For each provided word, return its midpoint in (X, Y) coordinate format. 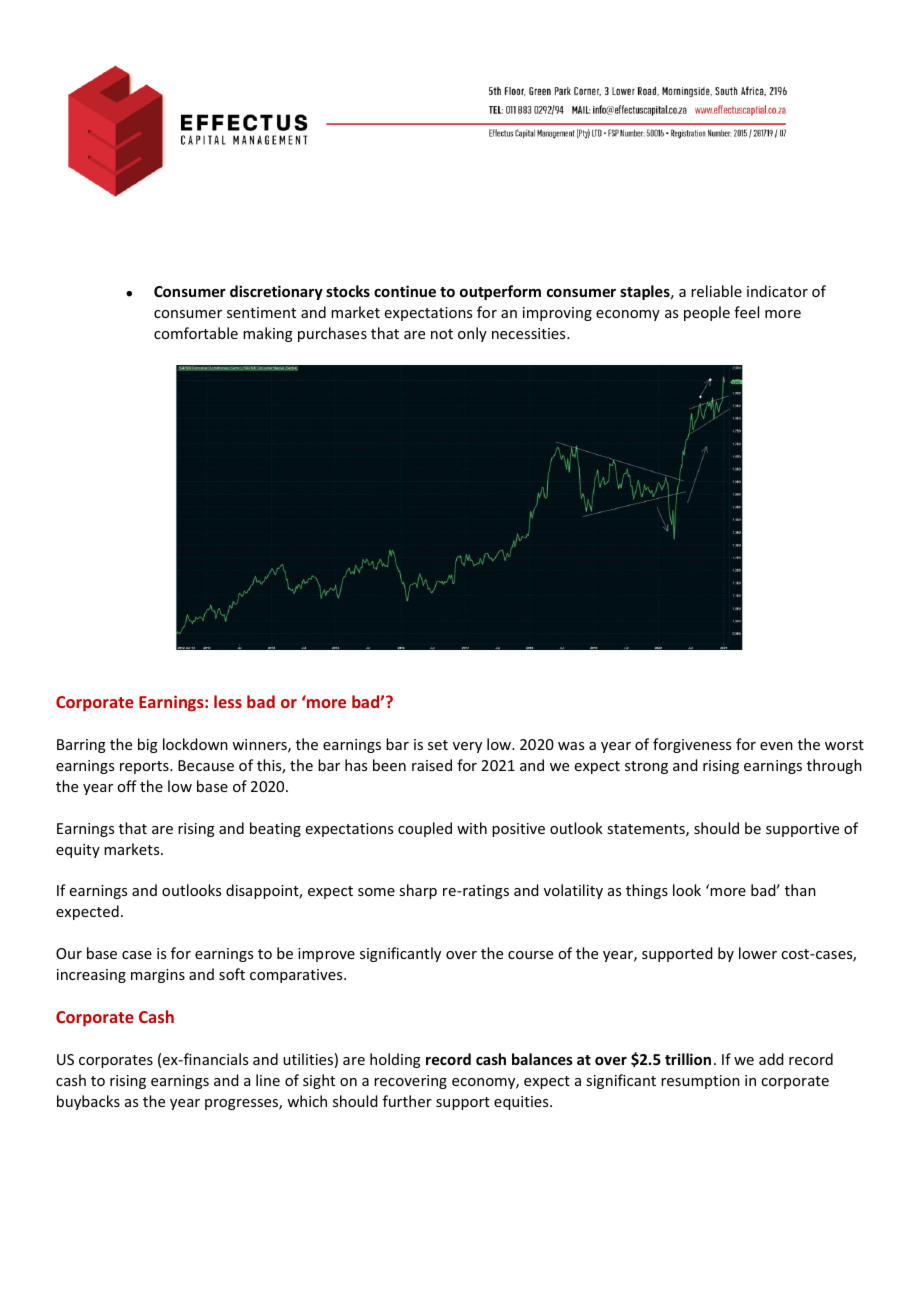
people (707, 313)
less (228, 701)
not (442, 334)
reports (145, 767)
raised (432, 765)
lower (758, 953)
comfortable (196, 333)
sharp (418, 891)
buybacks (88, 1102)
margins (158, 976)
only (472, 334)
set (438, 745)
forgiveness (692, 745)
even (776, 746)
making (268, 334)
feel (746, 312)
